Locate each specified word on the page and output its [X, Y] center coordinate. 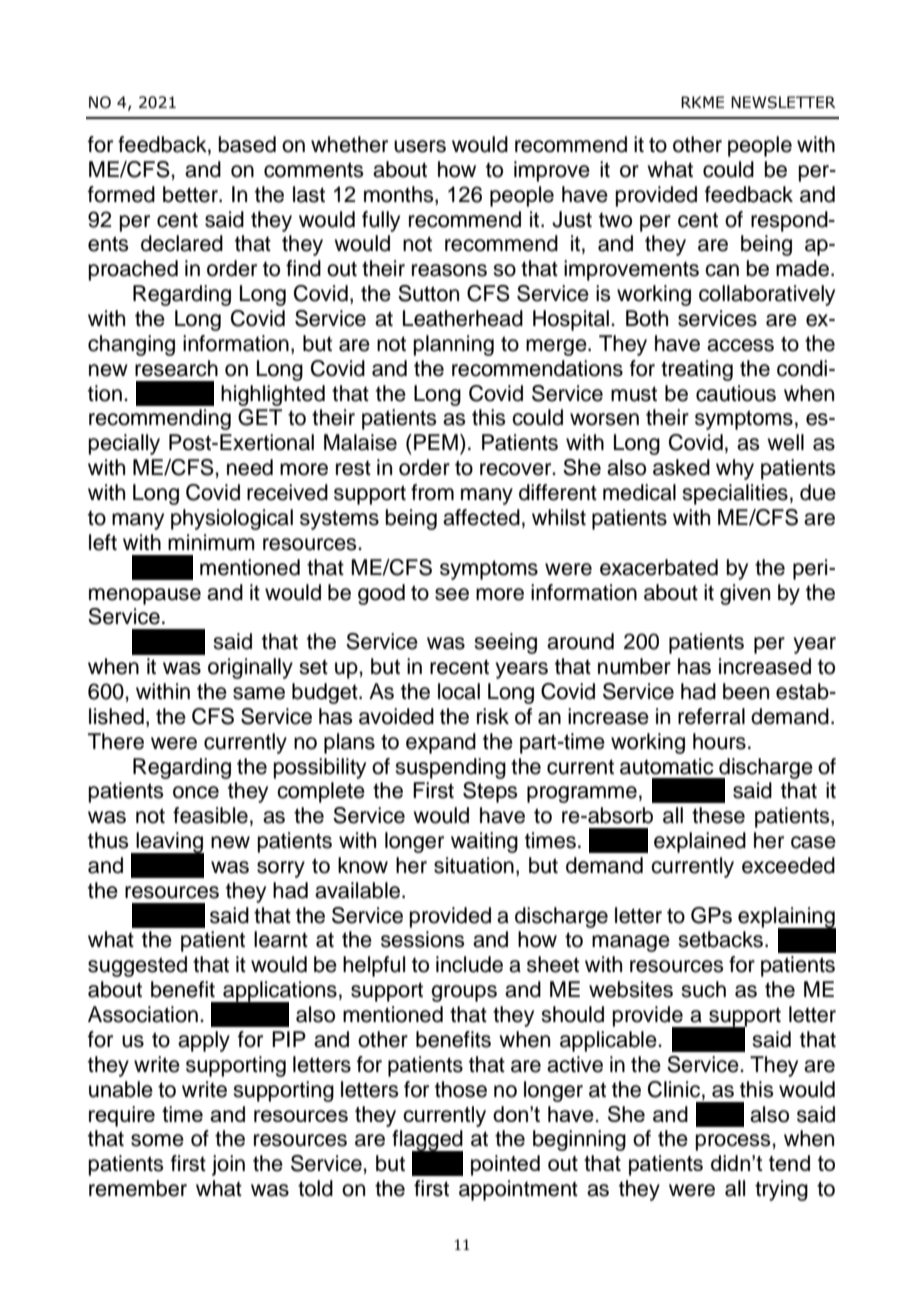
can [722, 270]
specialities [735, 494]
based [247, 144]
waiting [484, 842]
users [420, 146]
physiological [232, 519]
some [157, 1140]
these [718, 815]
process [734, 1142]
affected [481, 517]
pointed [505, 1165]
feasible [210, 815]
